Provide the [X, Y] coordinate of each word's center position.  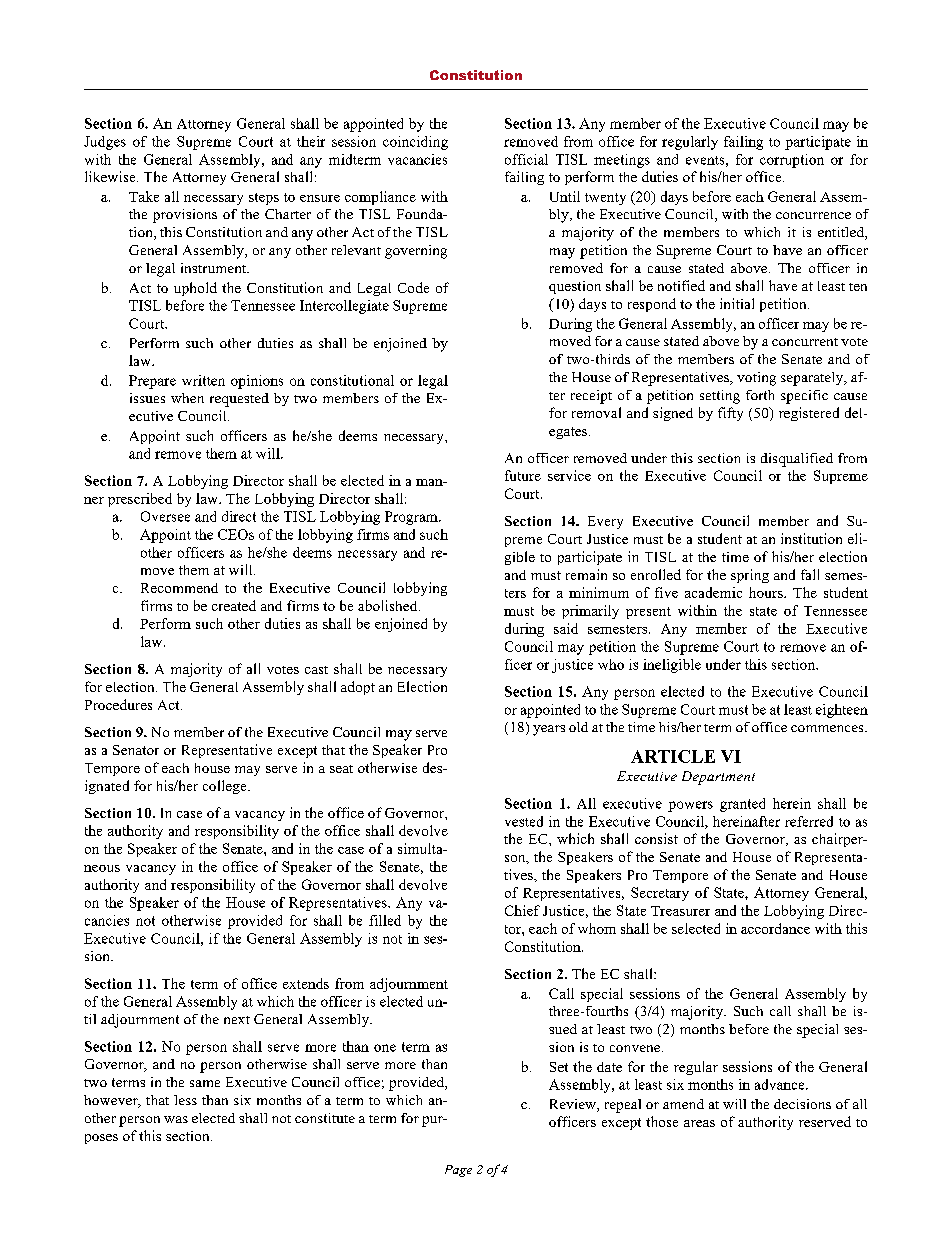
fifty [730, 414]
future [523, 475]
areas [699, 1123]
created [234, 605]
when [187, 398]
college [226, 787]
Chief [522, 910]
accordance [775, 928]
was [176, 1119]
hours [767, 592]
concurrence [813, 215]
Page [458, 1171]
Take [144, 196]
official [526, 159]
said [566, 628]
